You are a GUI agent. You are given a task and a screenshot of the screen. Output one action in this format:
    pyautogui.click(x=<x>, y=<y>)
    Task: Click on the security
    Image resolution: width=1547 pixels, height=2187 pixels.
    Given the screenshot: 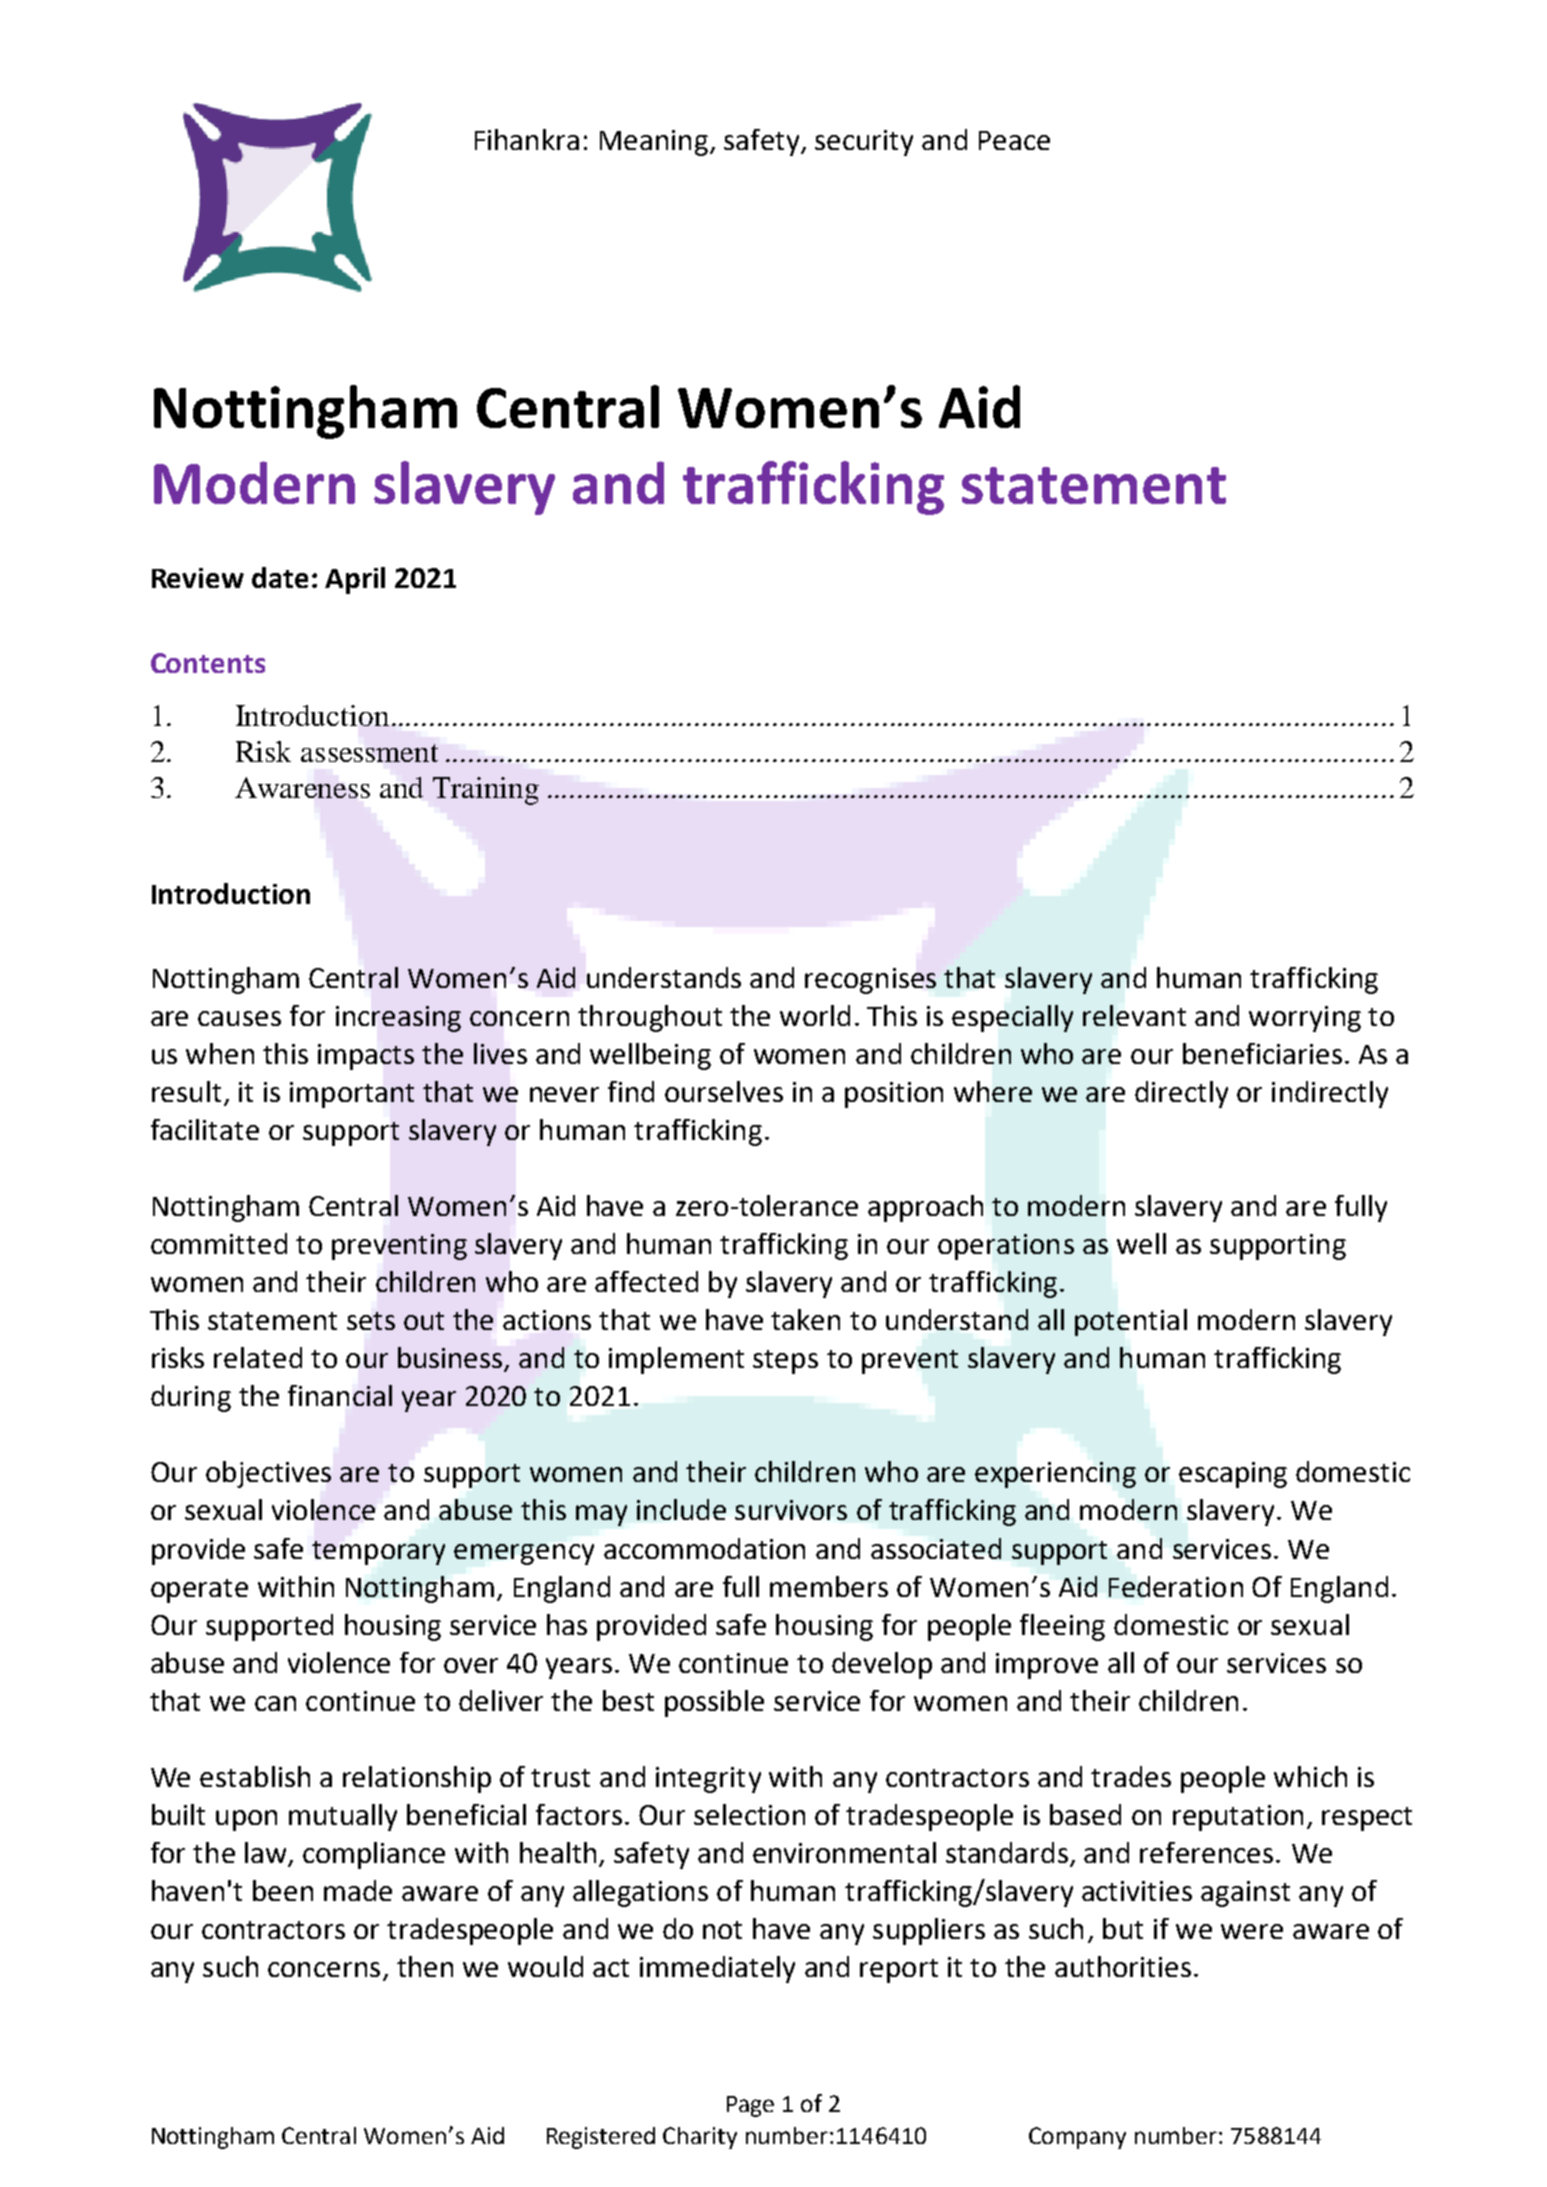 What is the action you would take?
    pyautogui.click(x=864, y=143)
